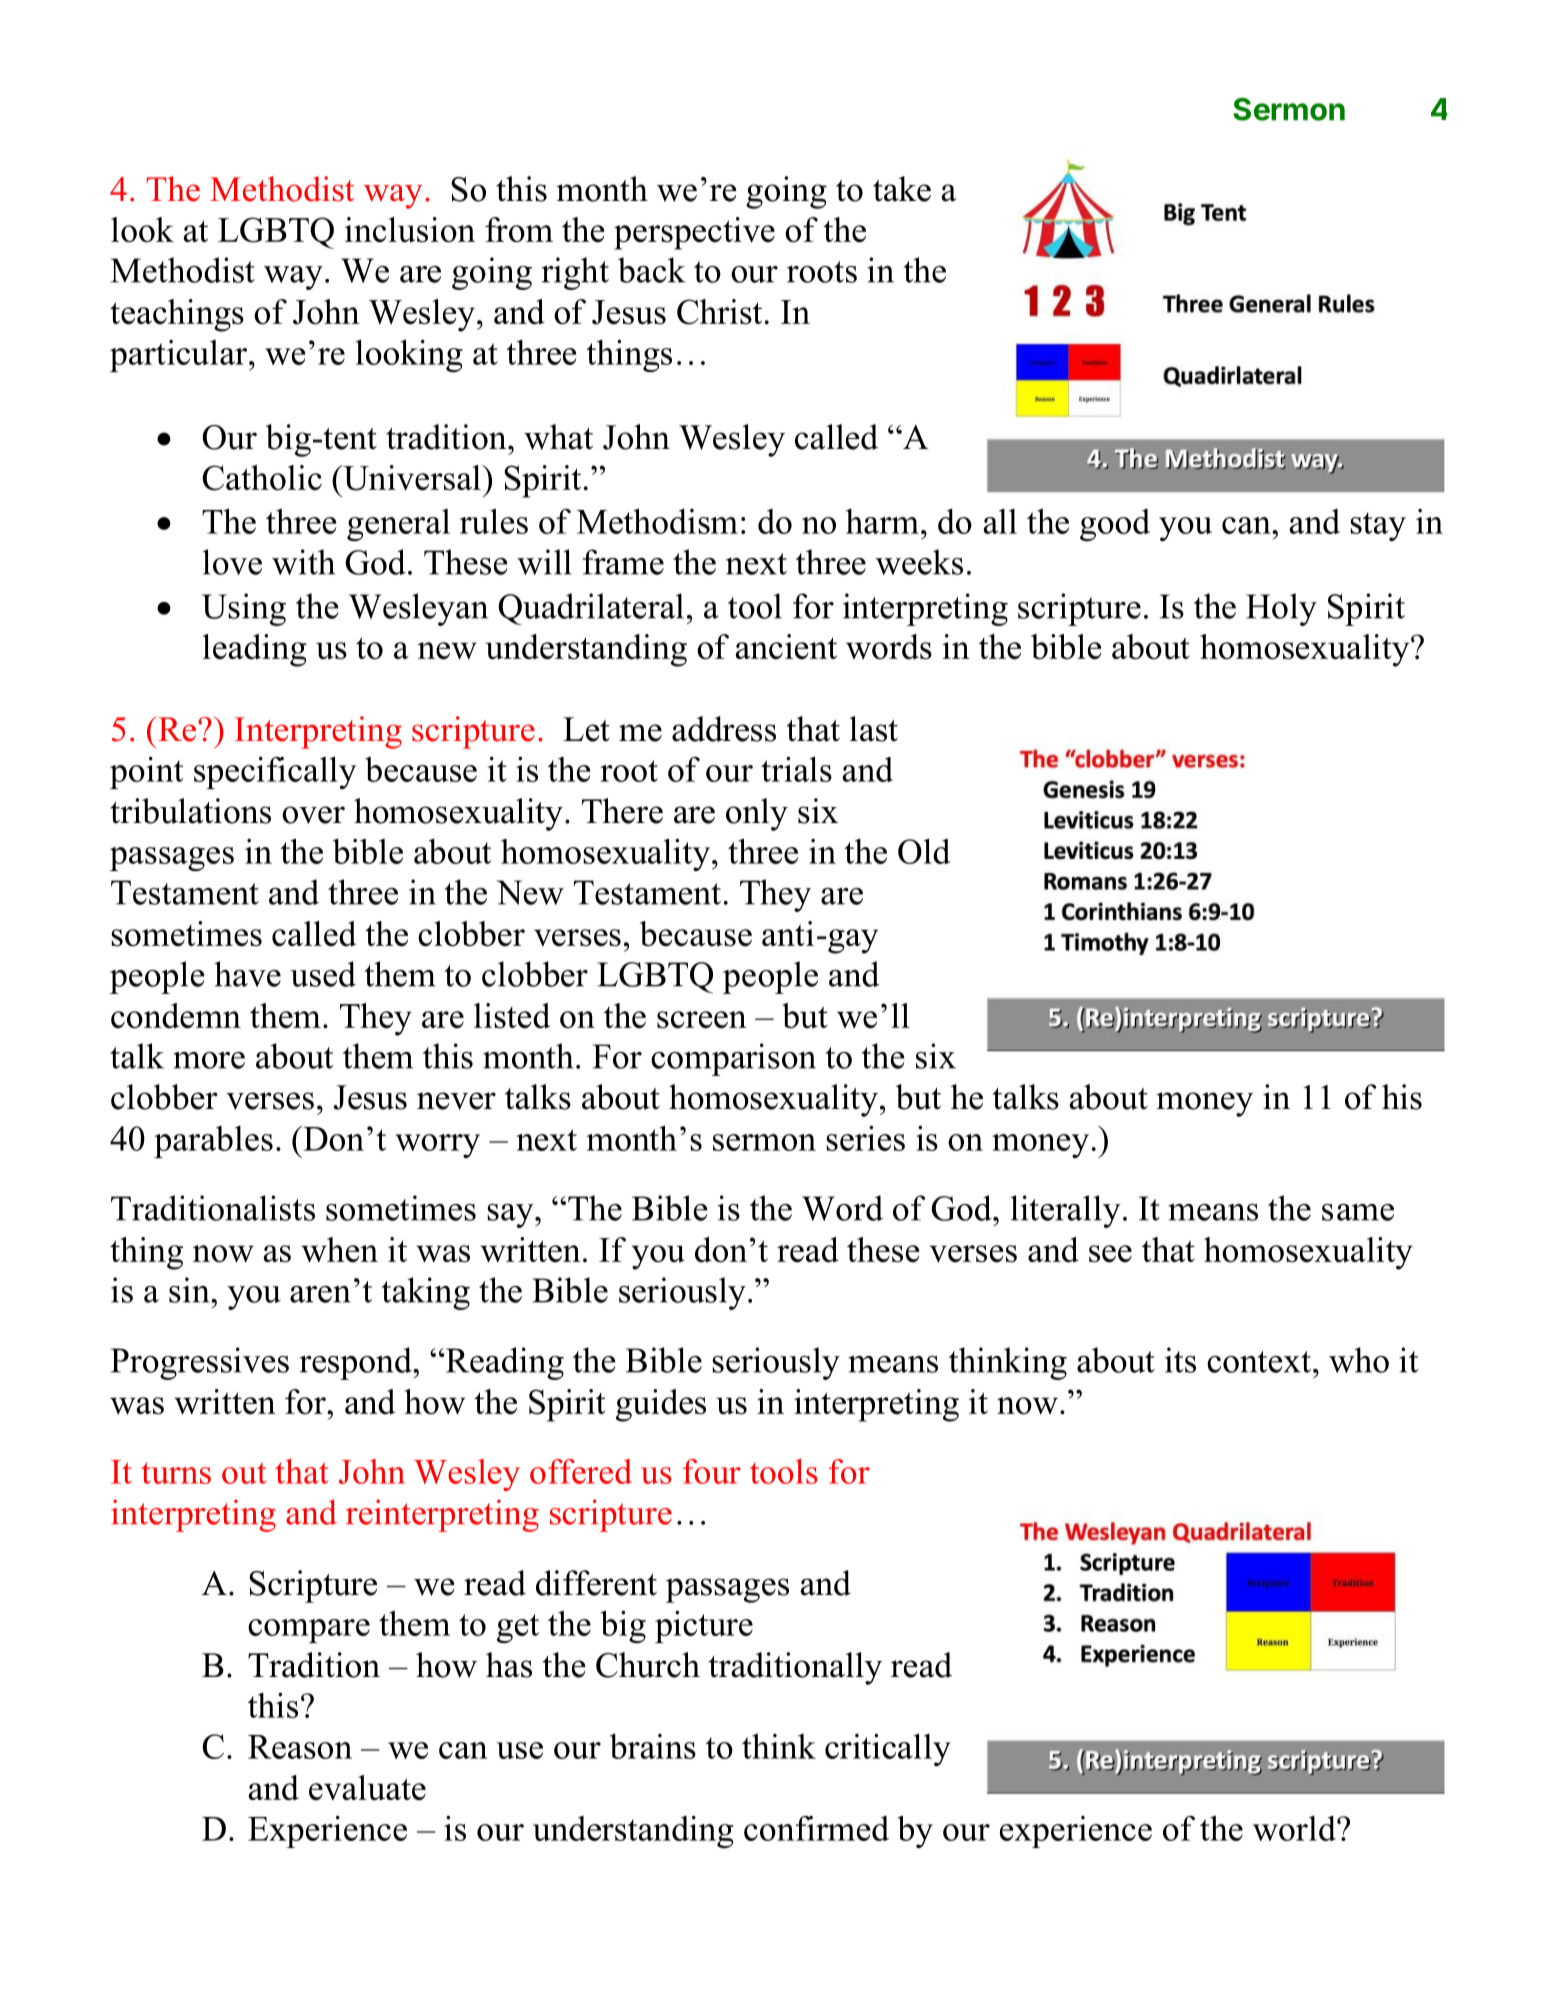  I want to click on Reason, so click(300, 1747).
